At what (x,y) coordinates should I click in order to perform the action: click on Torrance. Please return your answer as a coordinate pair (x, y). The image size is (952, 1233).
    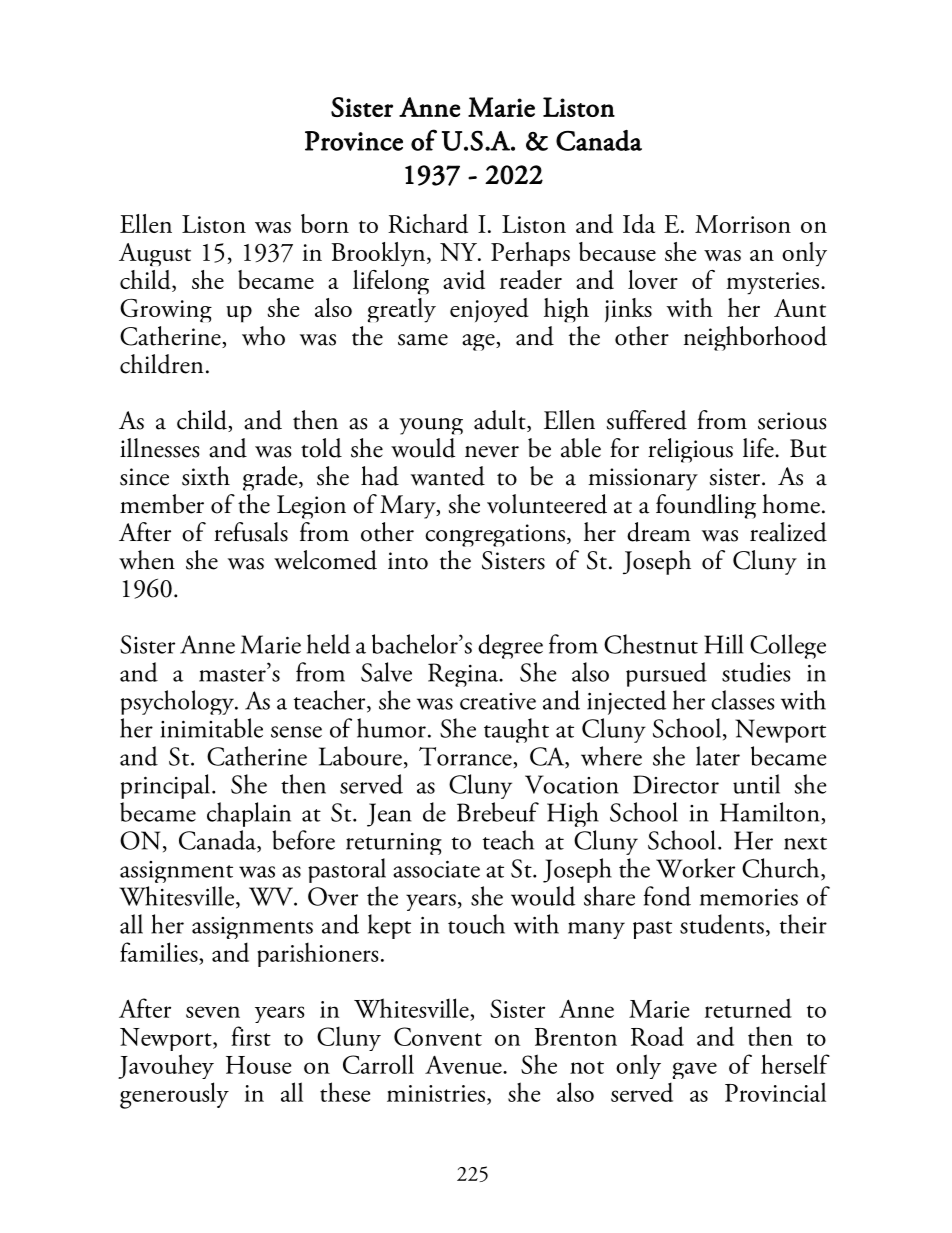
    Looking at the image, I should click on (465, 756).
